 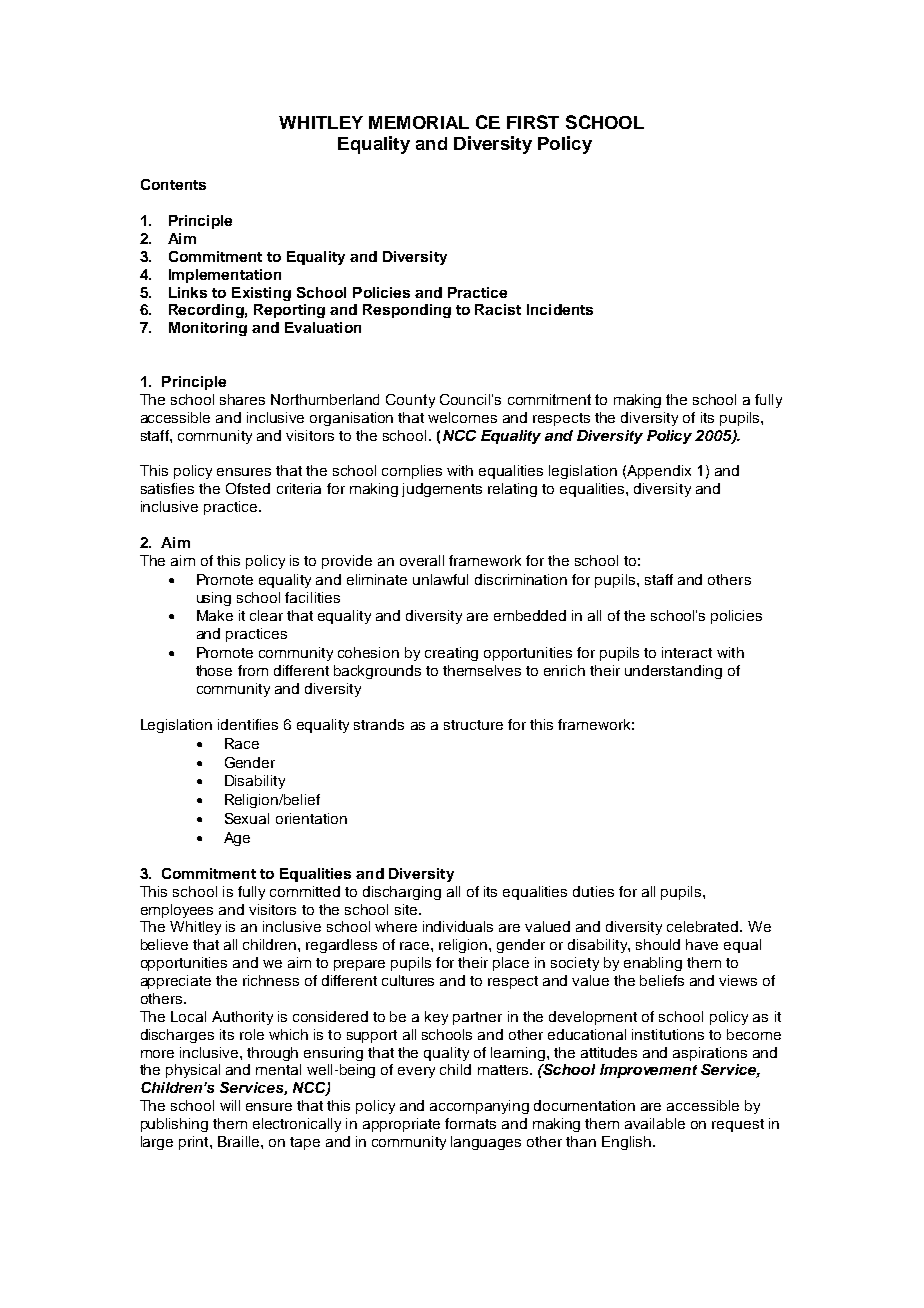 I want to click on will, so click(x=230, y=1105).
